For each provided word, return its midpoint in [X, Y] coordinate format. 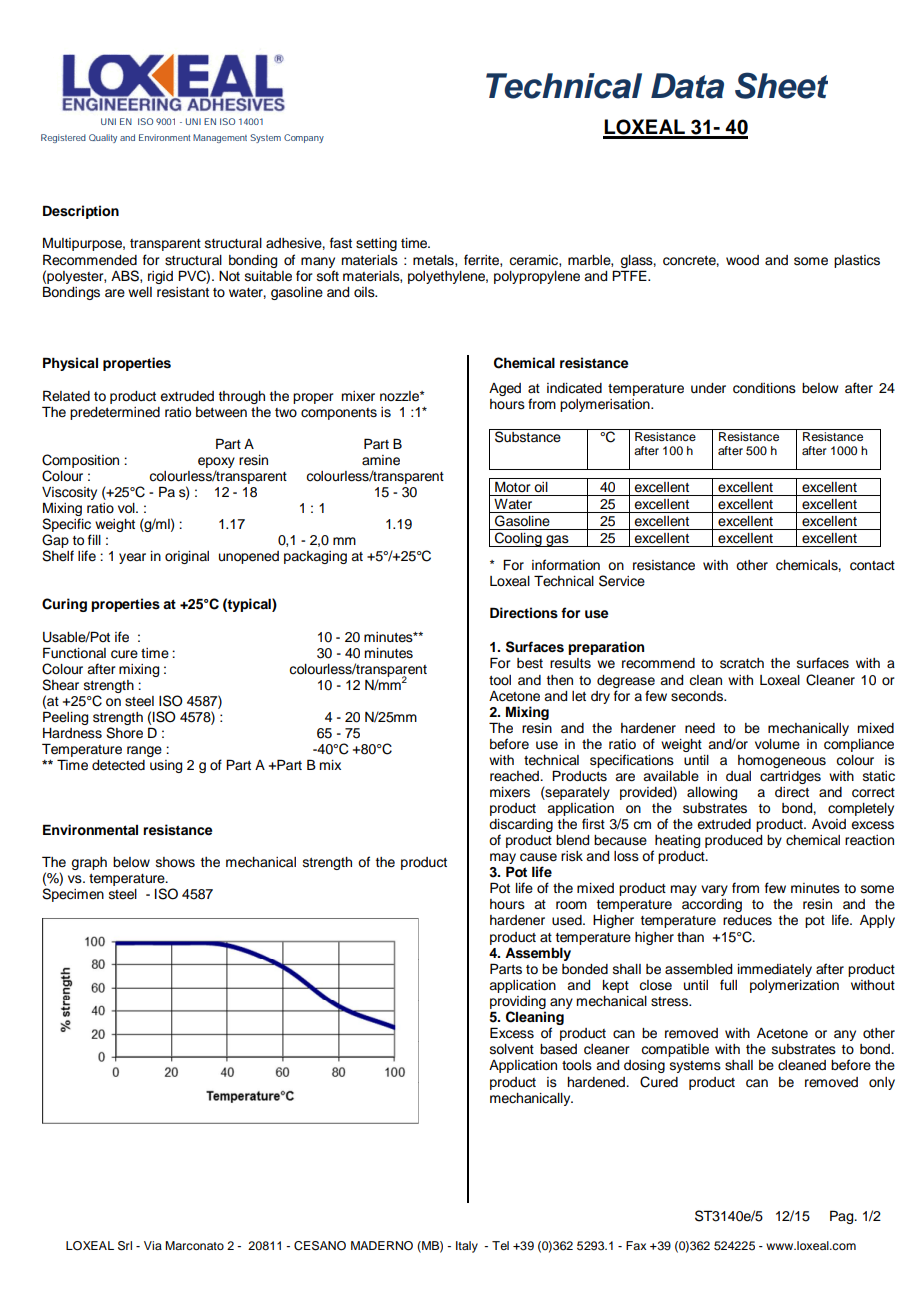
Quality [103, 138]
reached [515, 776]
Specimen [73, 895]
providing [518, 1004]
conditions [764, 388]
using [166, 766]
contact [872, 566]
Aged [505, 389]
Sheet [781, 85]
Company [304, 138]
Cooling [518, 539]
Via [153, 1245]
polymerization [794, 986]
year [132, 558]
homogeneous [782, 761]
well [140, 292]
